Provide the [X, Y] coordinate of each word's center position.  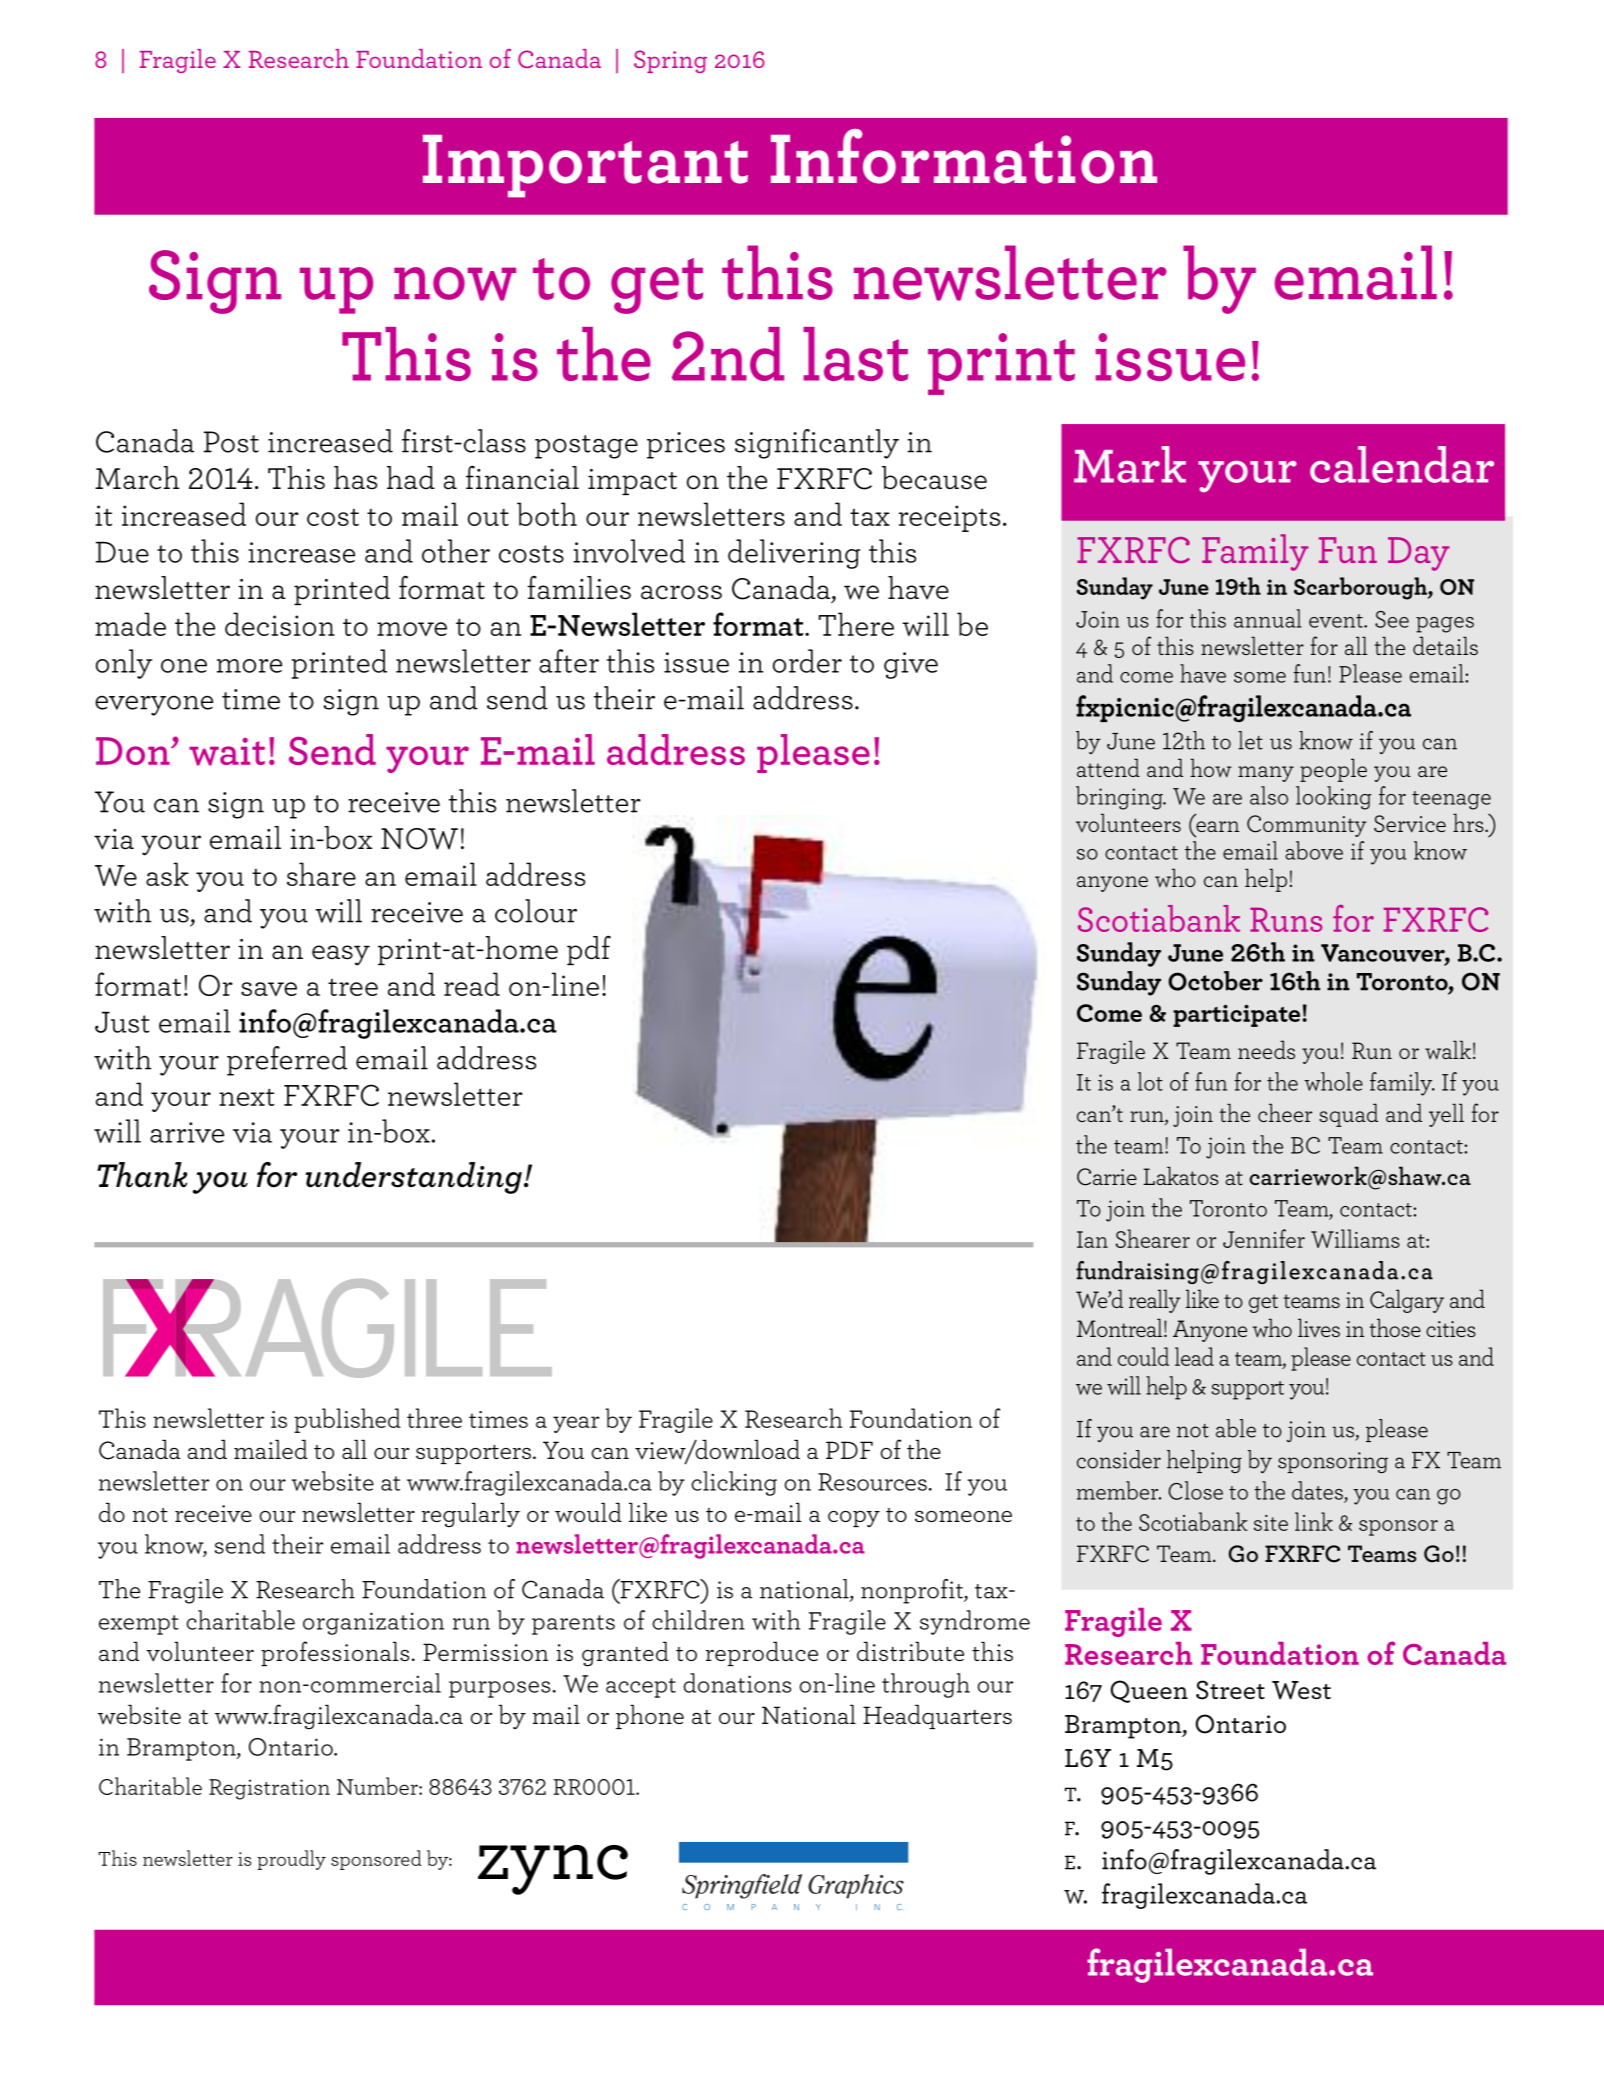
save [269, 989]
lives [1319, 1327]
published [347, 1420]
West [1301, 1690]
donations [737, 1683]
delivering [794, 554]
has [355, 478]
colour [536, 911]
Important [585, 166]
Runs [1286, 920]
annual [1268, 618]
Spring [670, 61]
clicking [734, 1483]
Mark [1130, 464]
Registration [269, 1789]
